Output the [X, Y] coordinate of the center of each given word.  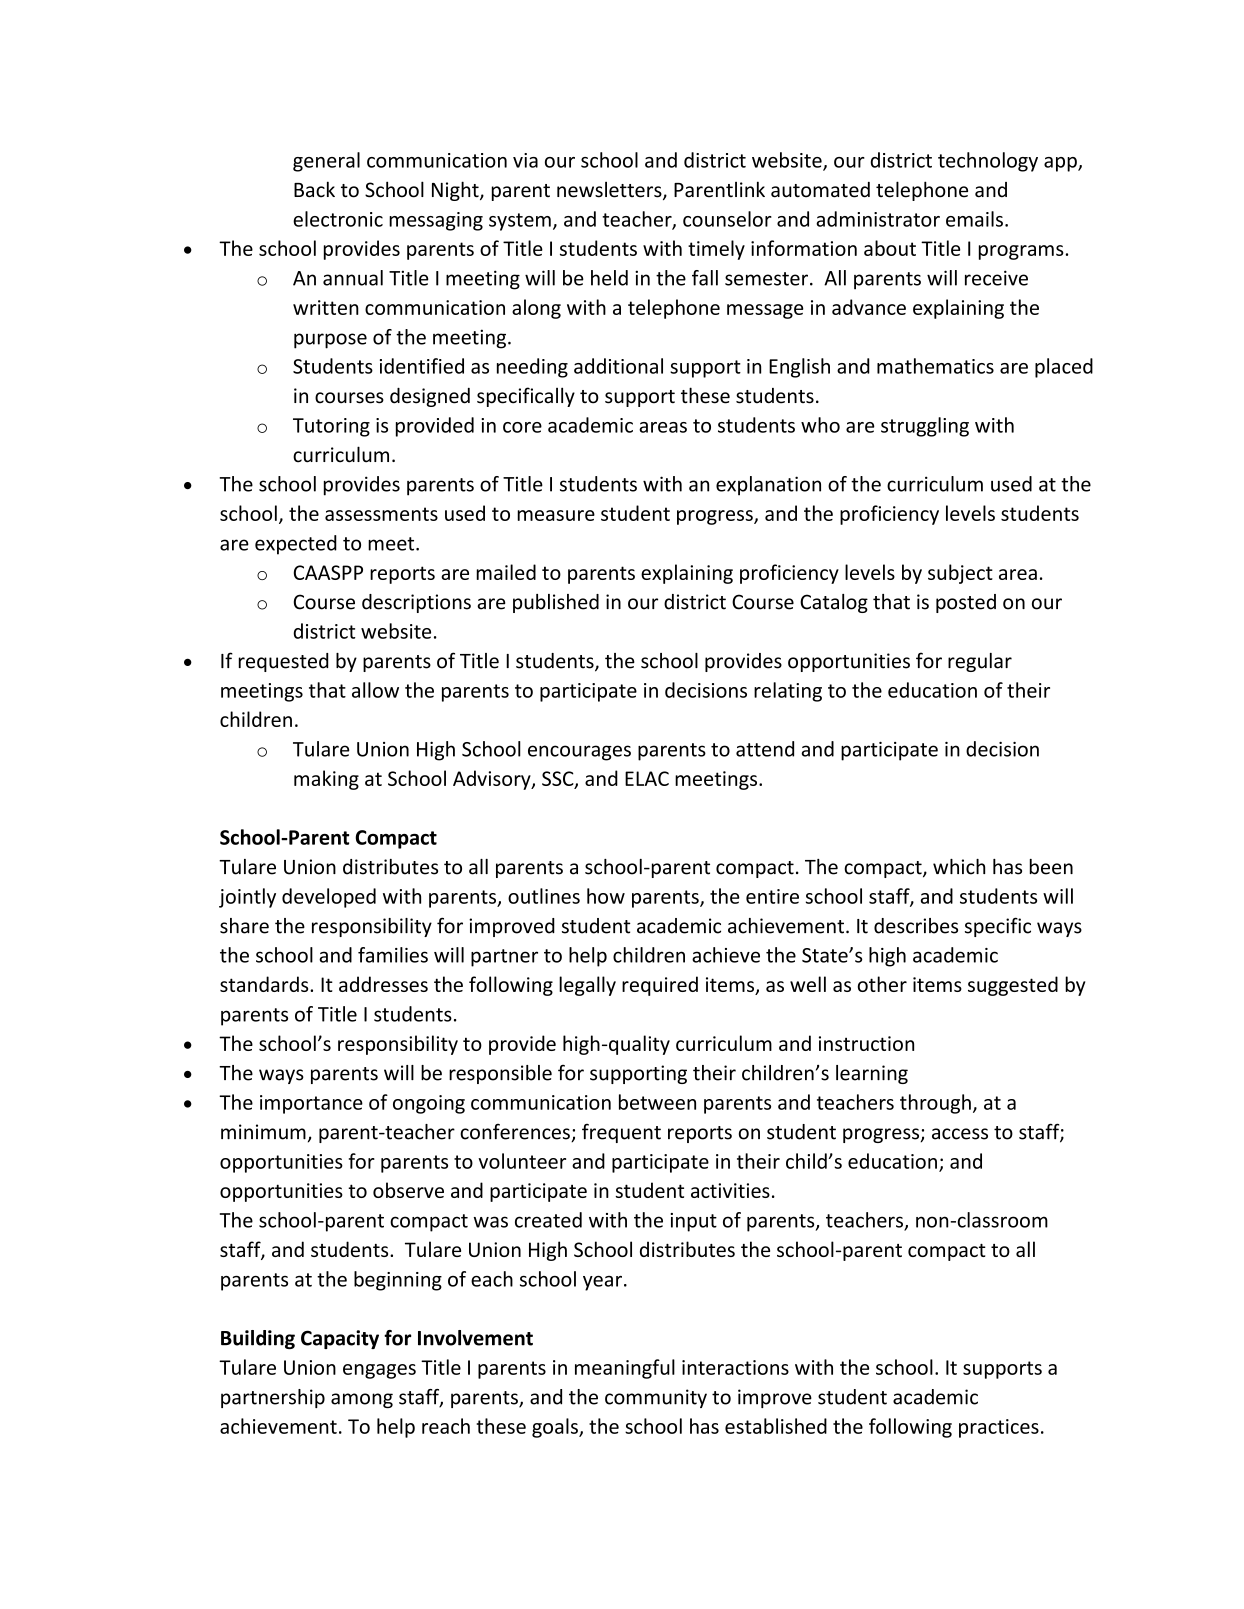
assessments [381, 514]
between [657, 1102]
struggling [925, 427]
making [326, 780]
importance [311, 1104]
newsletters [610, 190]
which [959, 867]
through [935, 1104]
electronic [338, 219]
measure [556, 515]
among [362, 1400]
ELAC [647, 778]
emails [974, 219]
